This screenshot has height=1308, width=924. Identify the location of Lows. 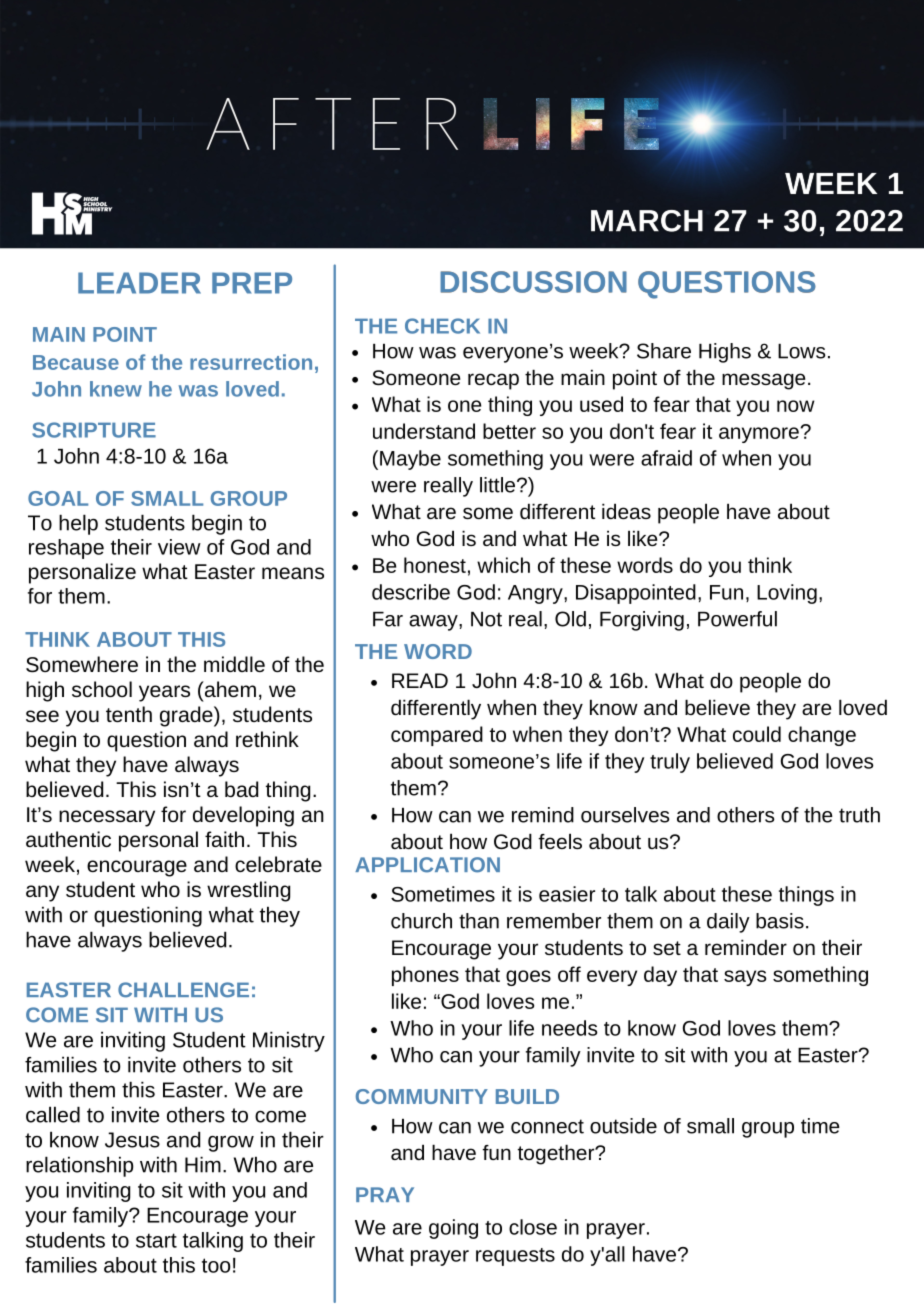
(802, 351).
